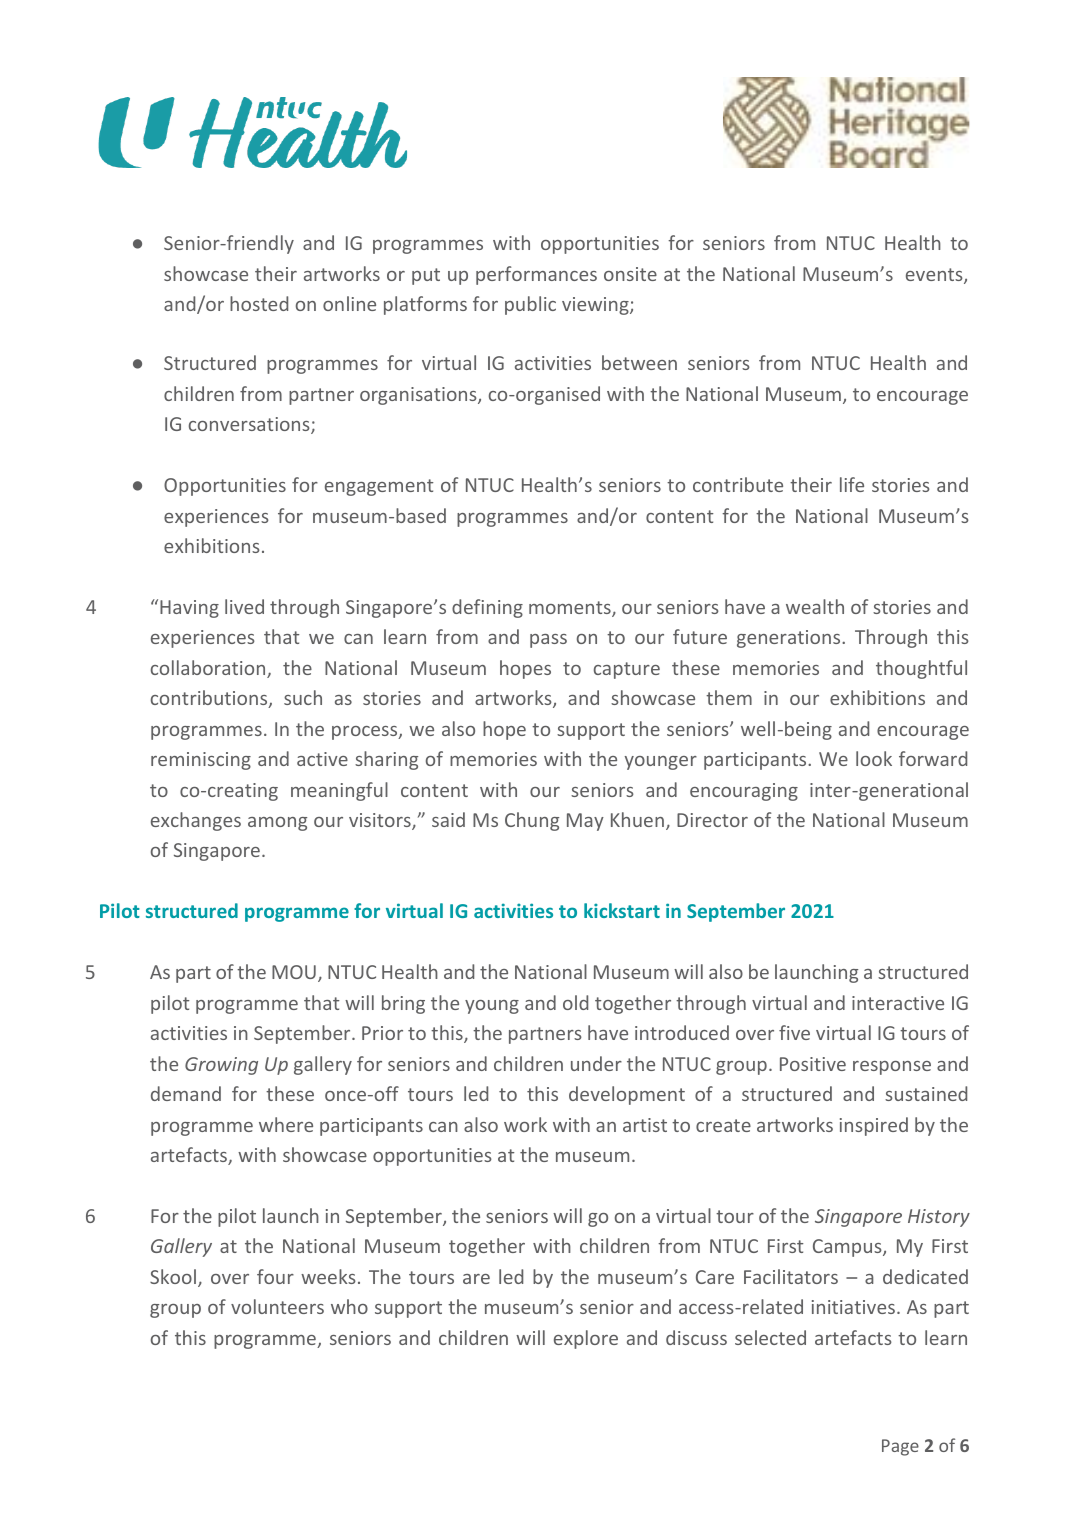 The height and width of the screenshot is (1522, 1075). I want to click on volunteers, so click(277, 1306).
